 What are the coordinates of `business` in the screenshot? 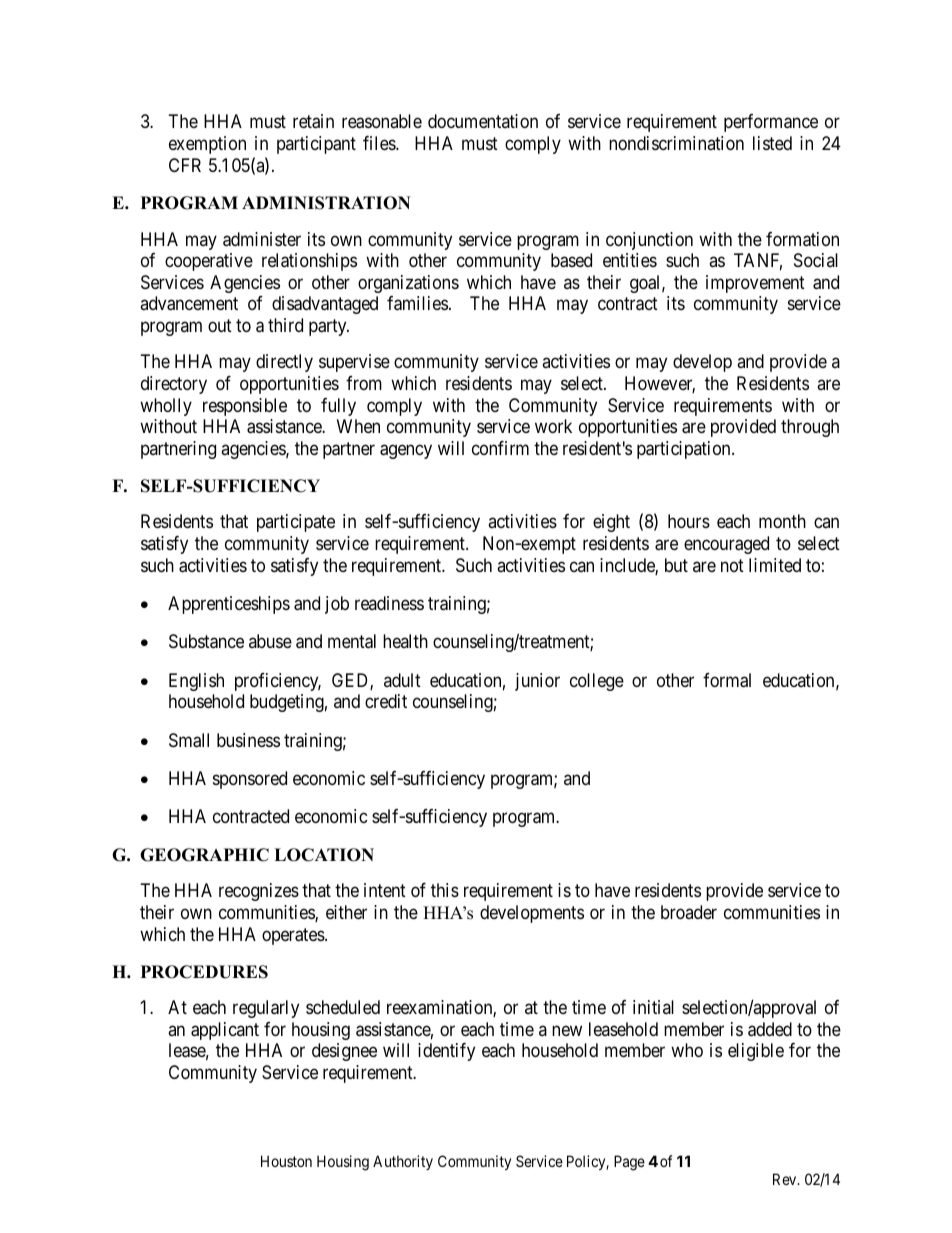 It's located at (248, 740).
